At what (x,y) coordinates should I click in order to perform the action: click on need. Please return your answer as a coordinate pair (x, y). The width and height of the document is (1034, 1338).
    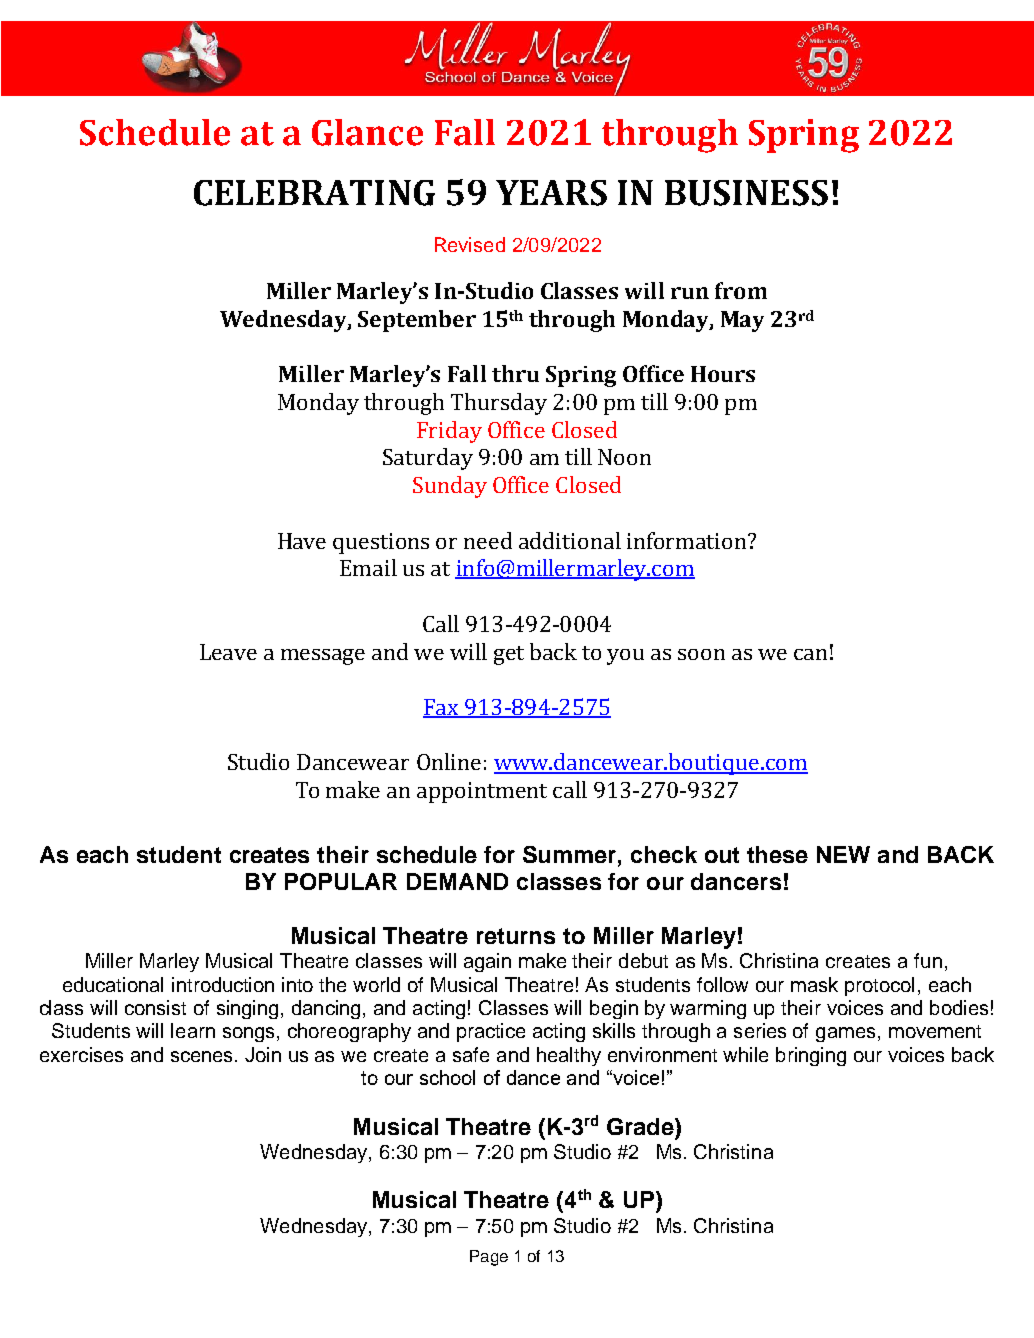
    Looking at the image, I should click on (488, 540).
